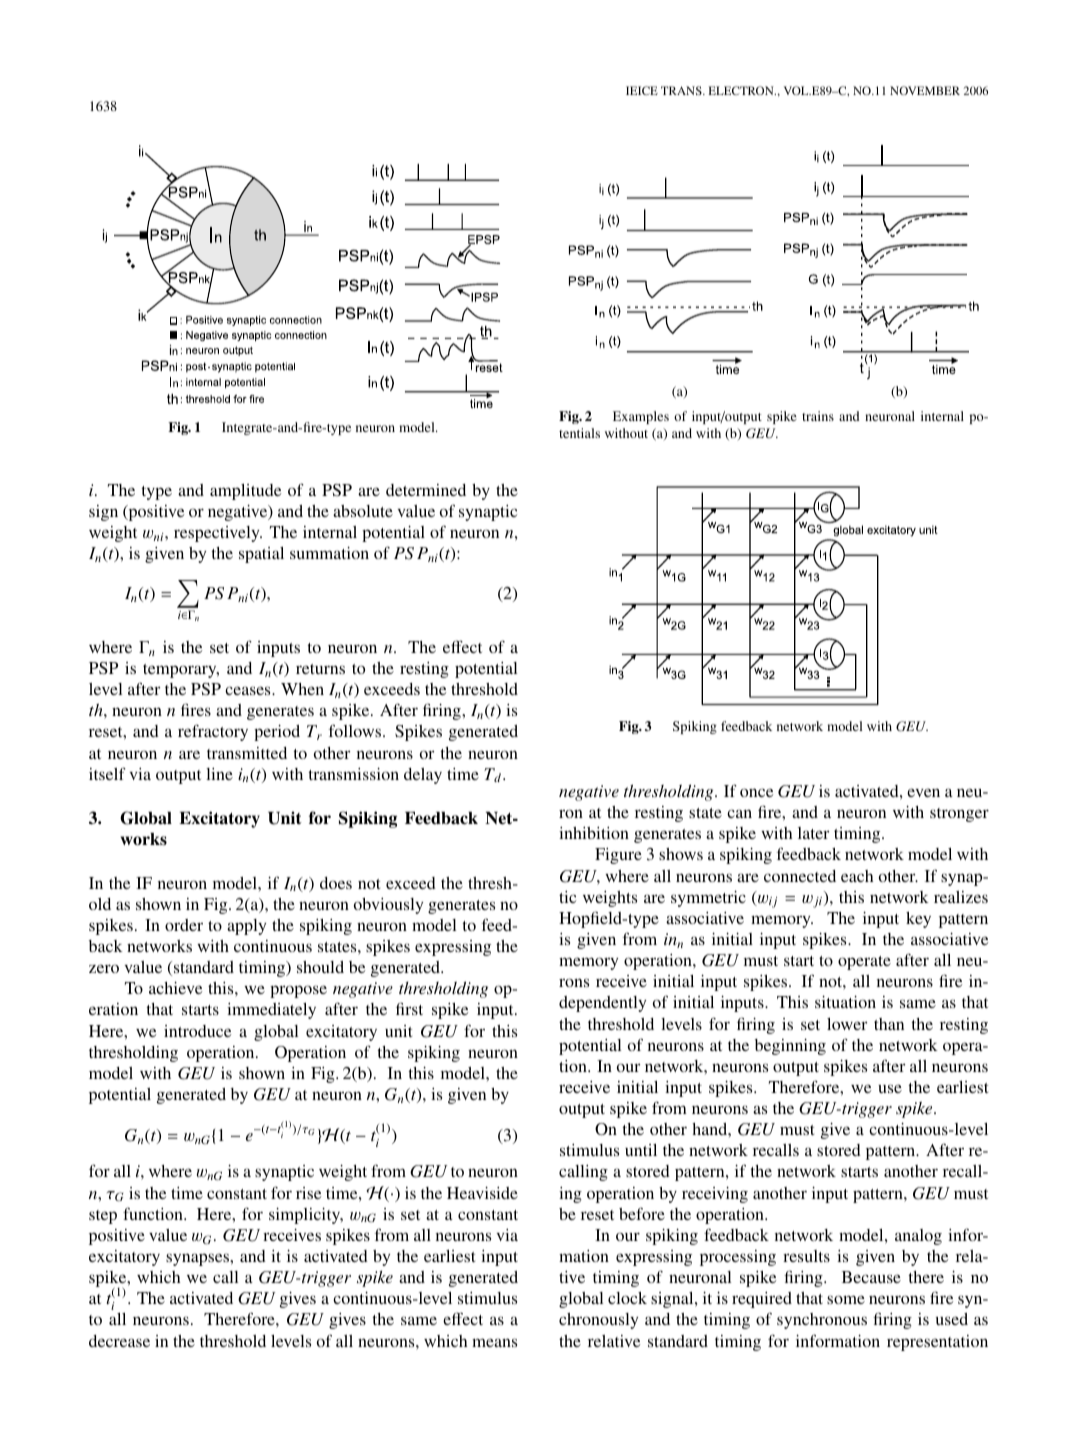  What do you see at coordinates (197, 1031) in the page?
I see `introduce` at bounding box center [197, 1031].
